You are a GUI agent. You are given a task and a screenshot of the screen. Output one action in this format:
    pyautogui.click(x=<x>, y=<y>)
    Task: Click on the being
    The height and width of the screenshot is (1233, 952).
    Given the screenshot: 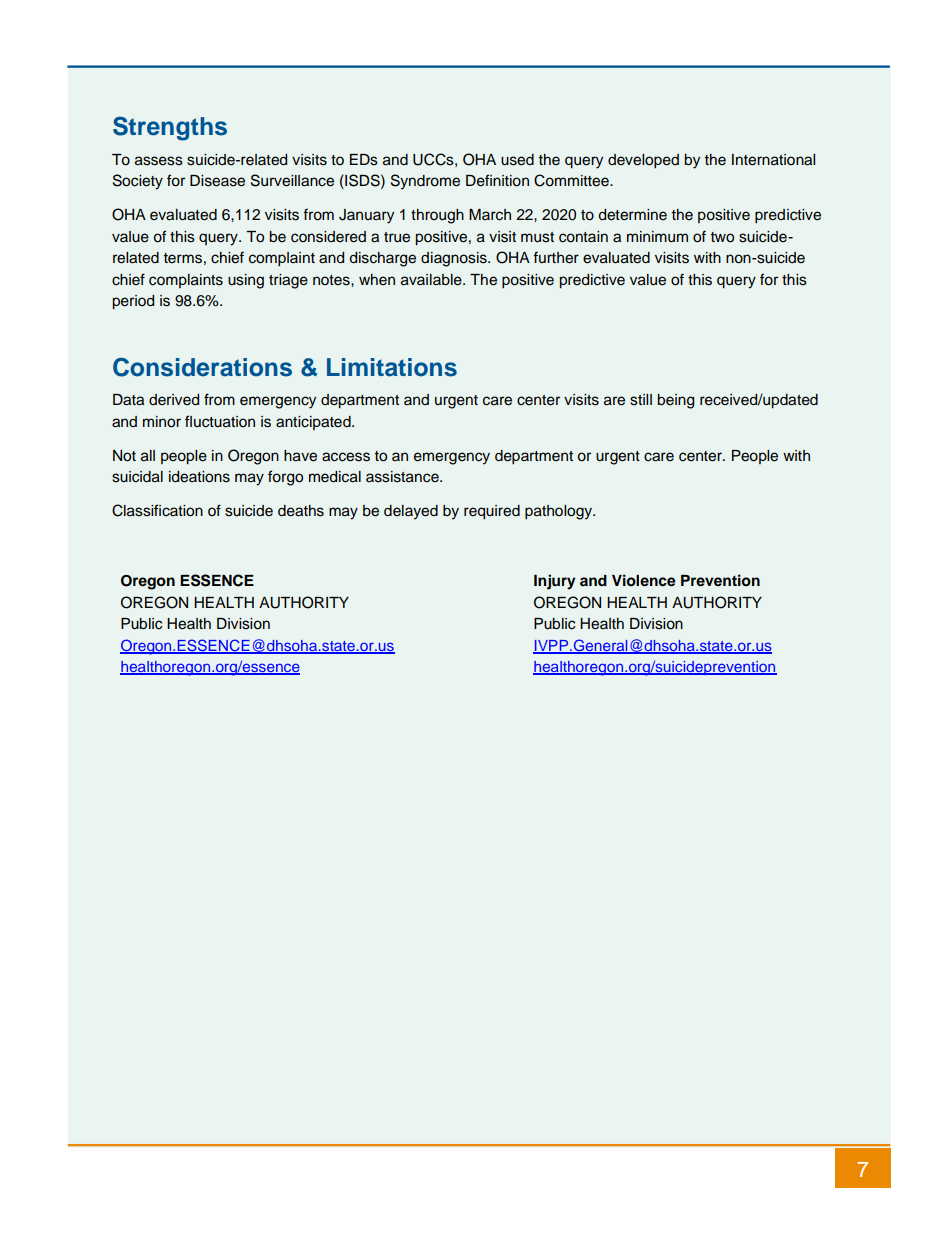 What is the action you would take?
    pyautogui.click(x=675, y=401)
